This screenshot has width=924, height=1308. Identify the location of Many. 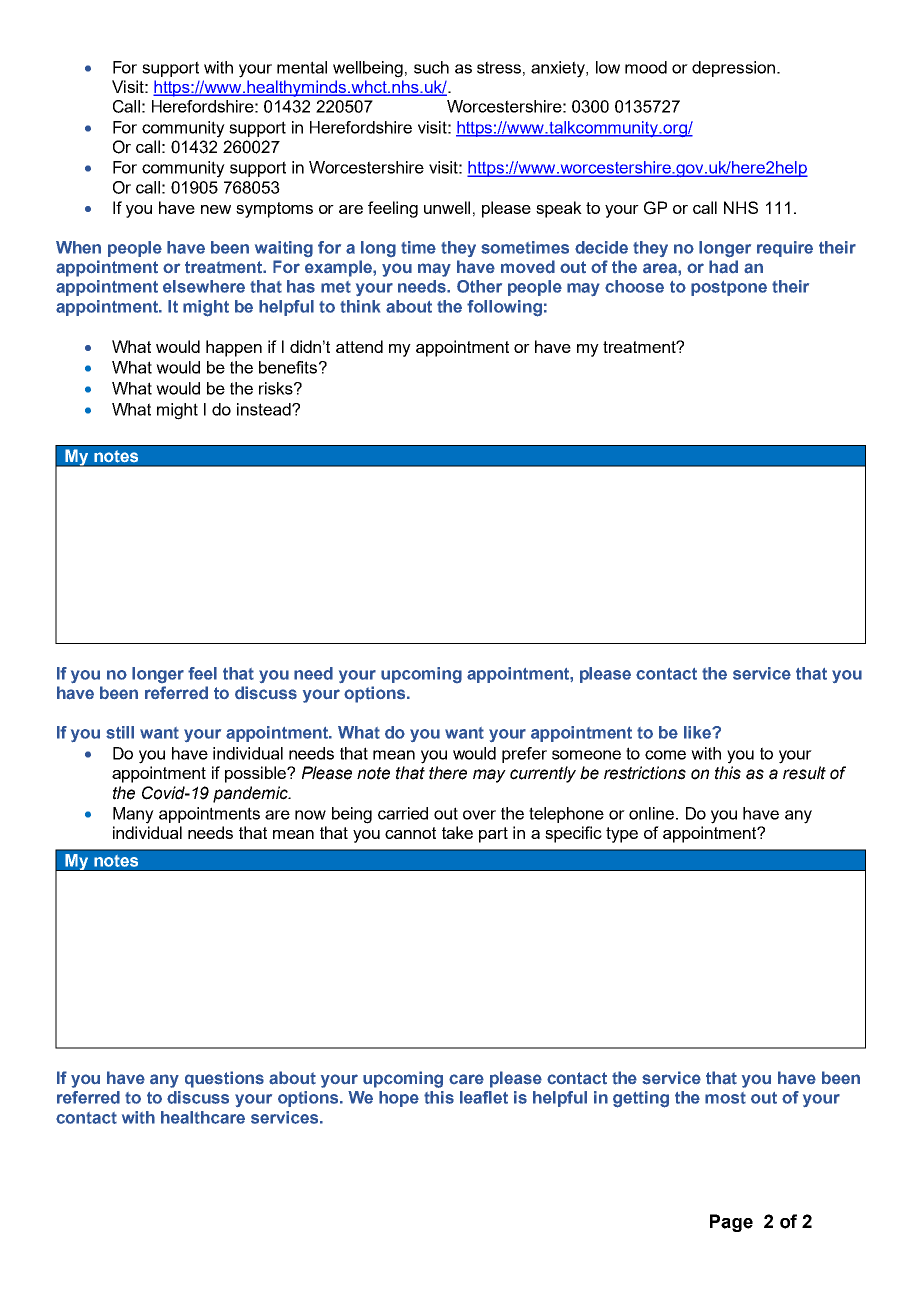
(133, 815).
